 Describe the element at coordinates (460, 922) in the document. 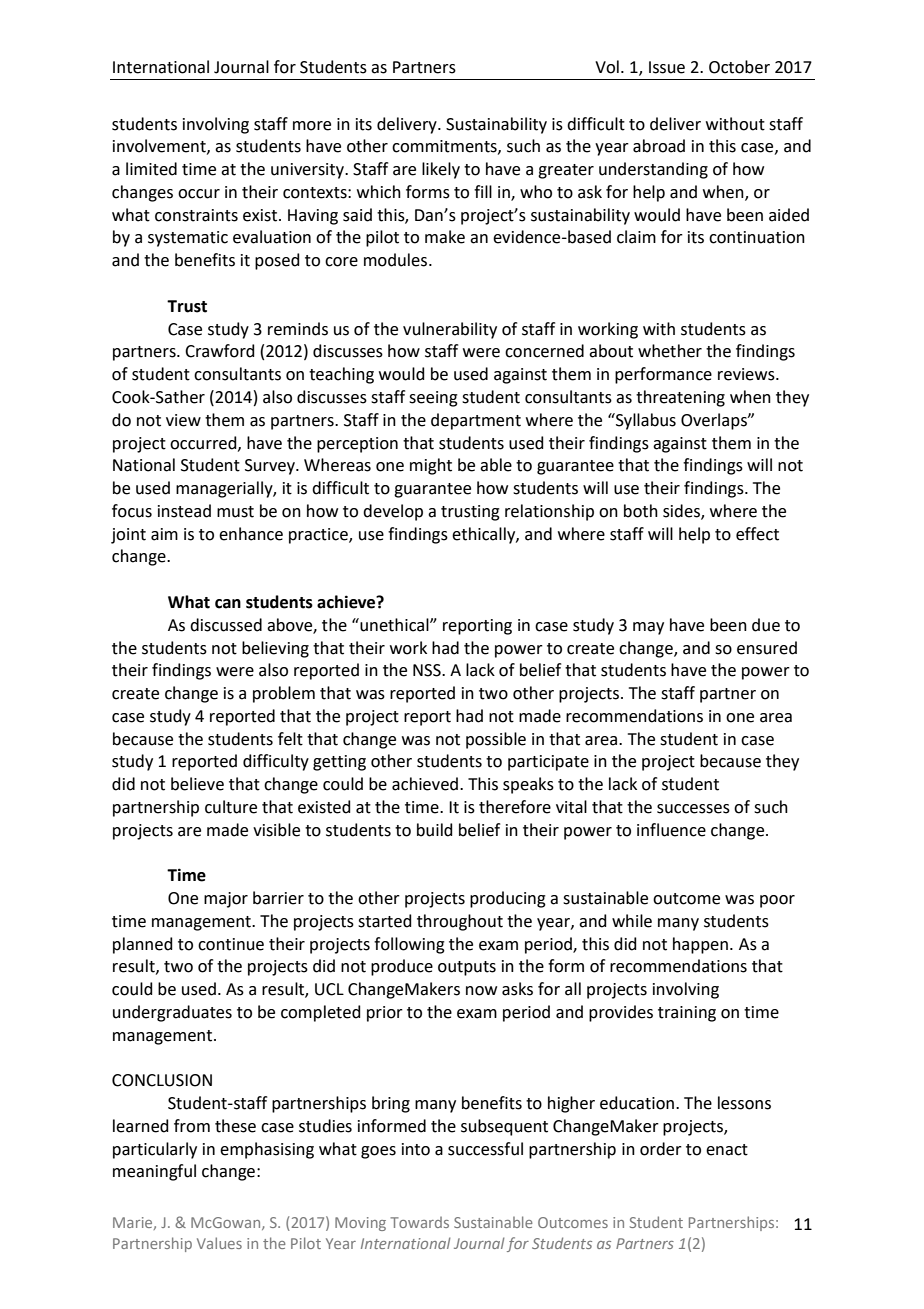

I see `throughout` at that location.
